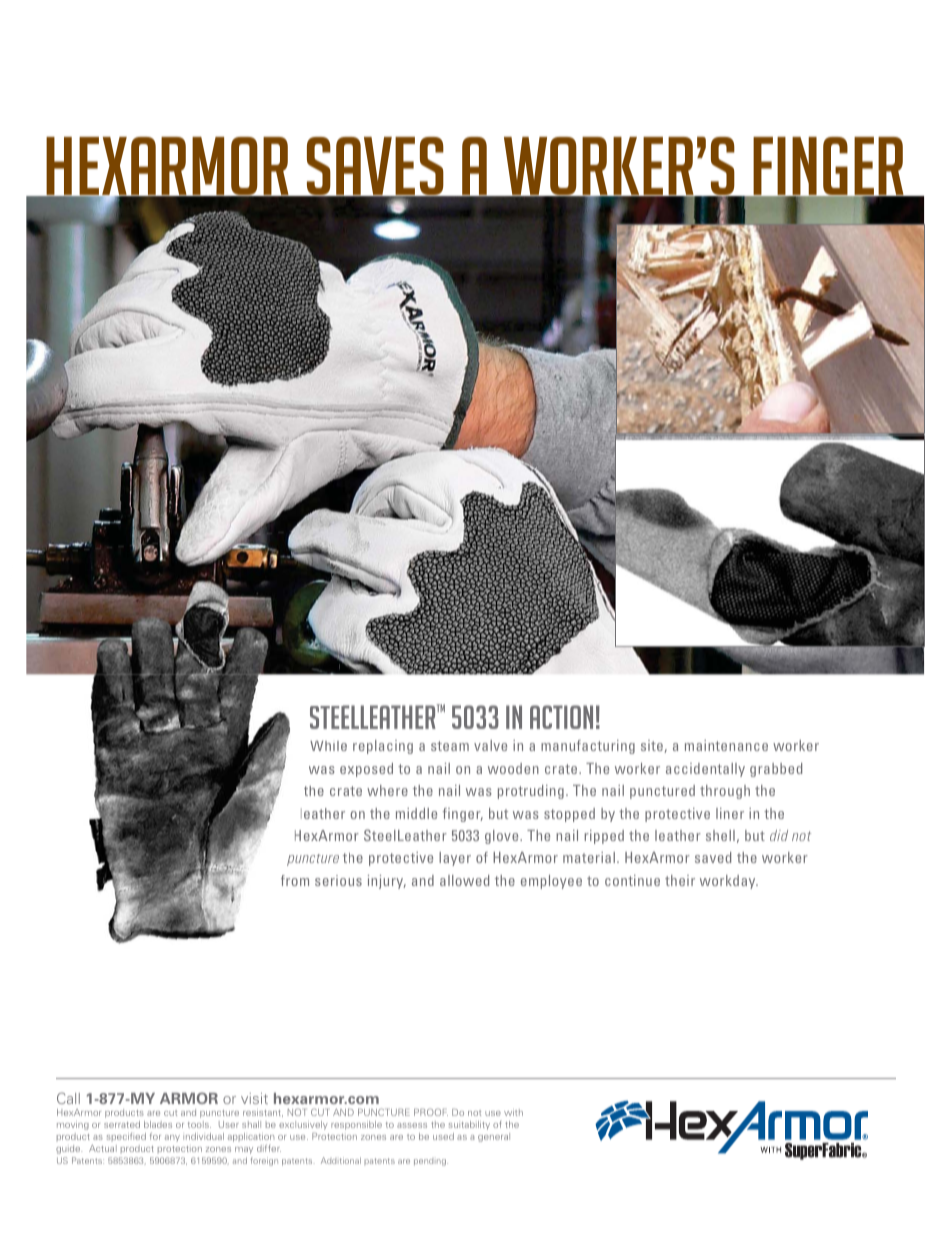 Image resolution: width=952 pixels, height=1233 pixels. Describe the element at coordinates (387, 882) in the page. I see `injury` at that location.
